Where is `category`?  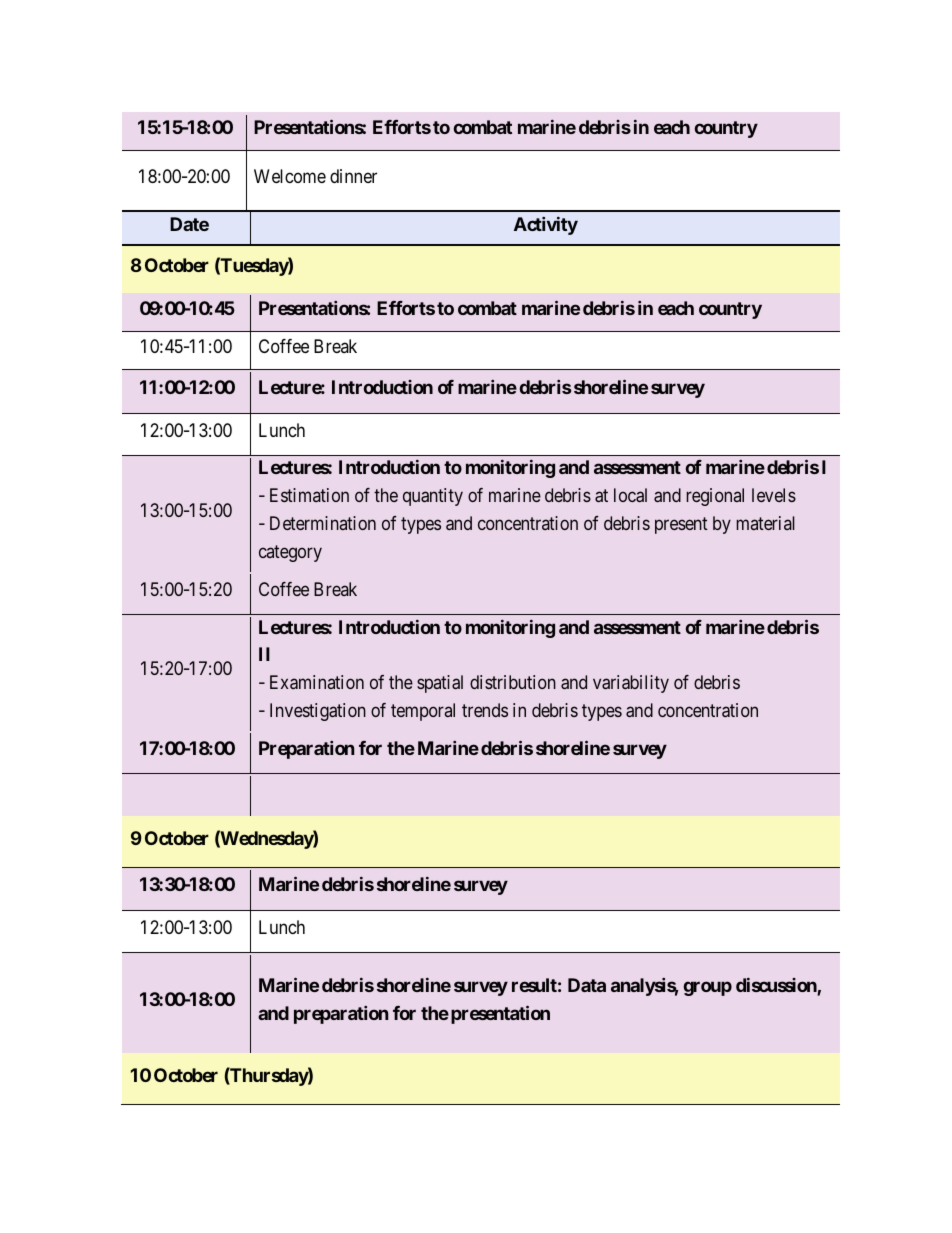 category is located at coordinates (290, 554).
